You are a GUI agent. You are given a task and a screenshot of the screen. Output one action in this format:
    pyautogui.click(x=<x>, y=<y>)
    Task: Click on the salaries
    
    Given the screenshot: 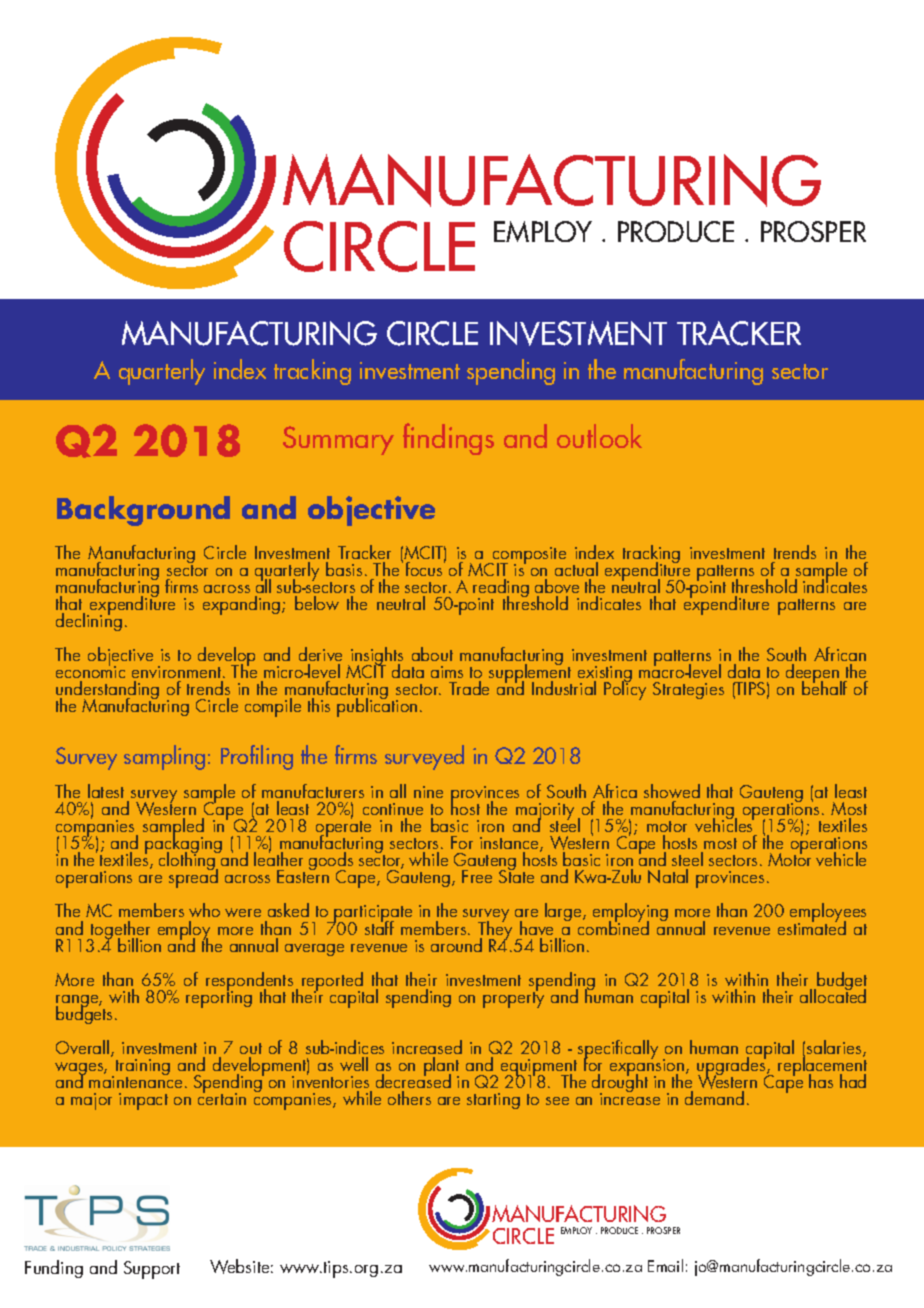 What is the action you would take?
    pyautogui.click(x=835, y=1048)
